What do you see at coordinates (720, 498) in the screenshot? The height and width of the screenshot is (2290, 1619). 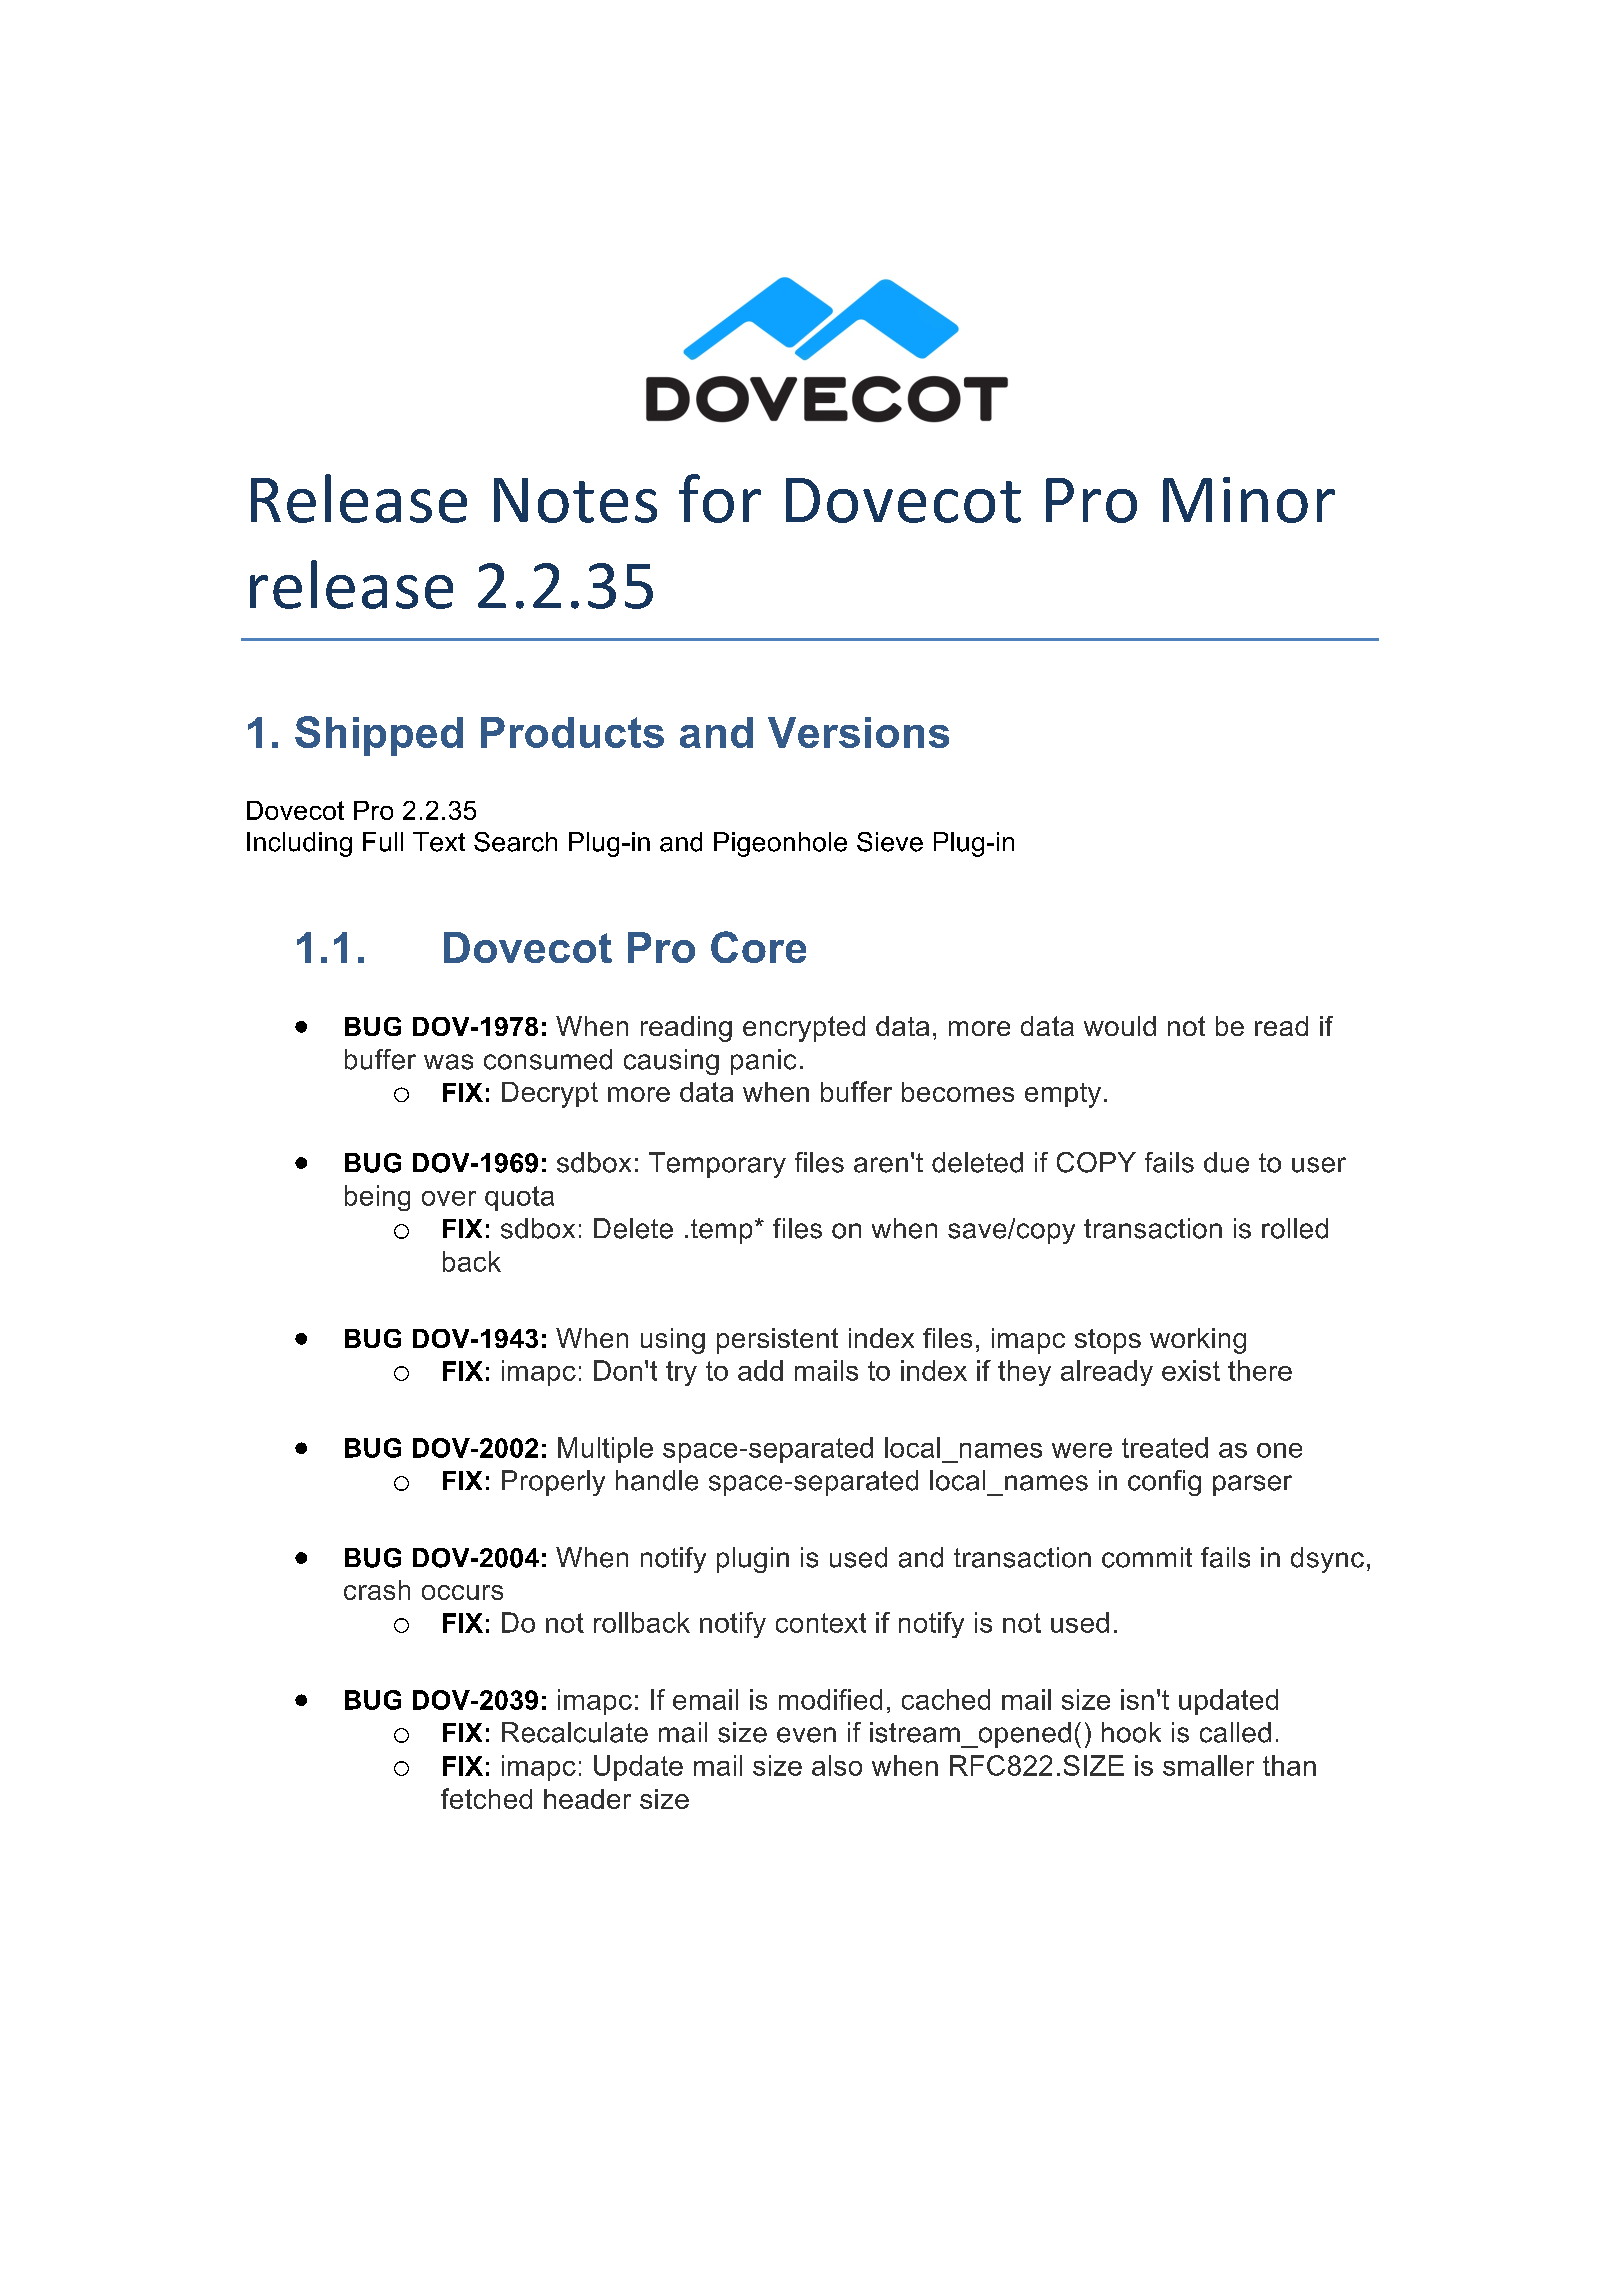 I see `for` at bounding box center [720, 498].
